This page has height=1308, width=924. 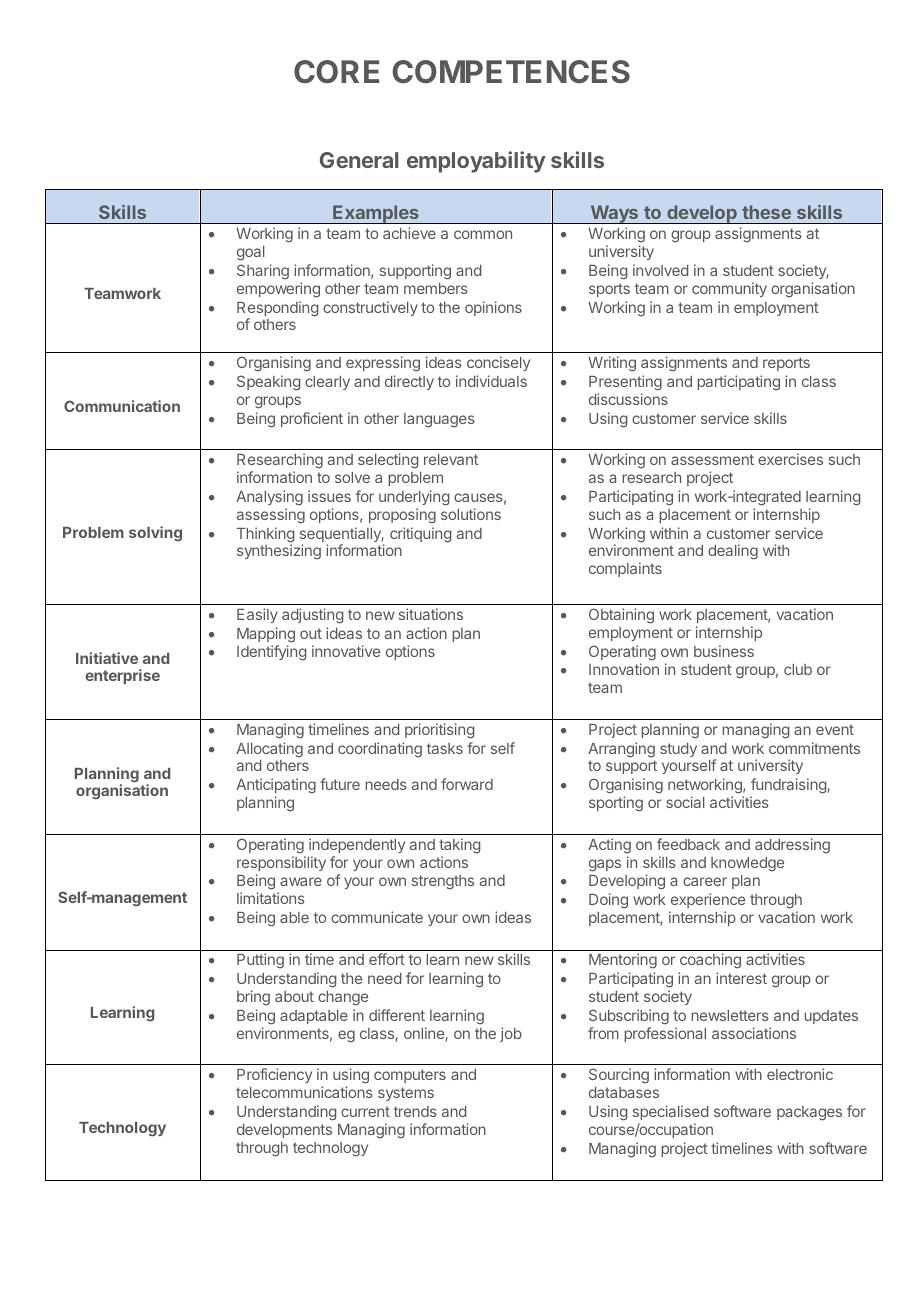 What do you see at coordinates (511, 71) in the page?
I see `COMPETENCES` at bounding box center [511, 71].
